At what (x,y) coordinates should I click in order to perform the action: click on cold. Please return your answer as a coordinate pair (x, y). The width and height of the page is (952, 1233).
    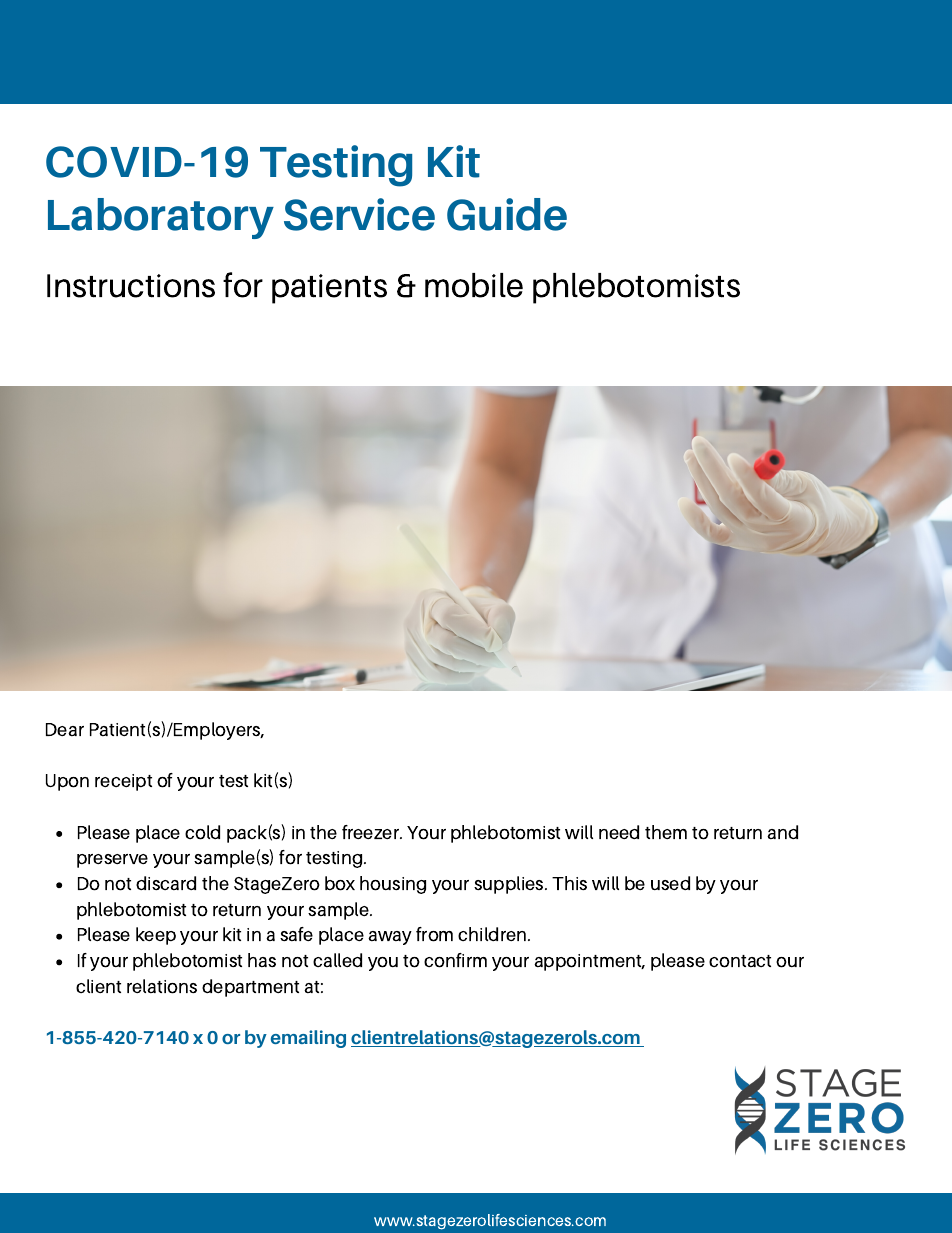
    Looking at the image, I should click on (202, 832).
